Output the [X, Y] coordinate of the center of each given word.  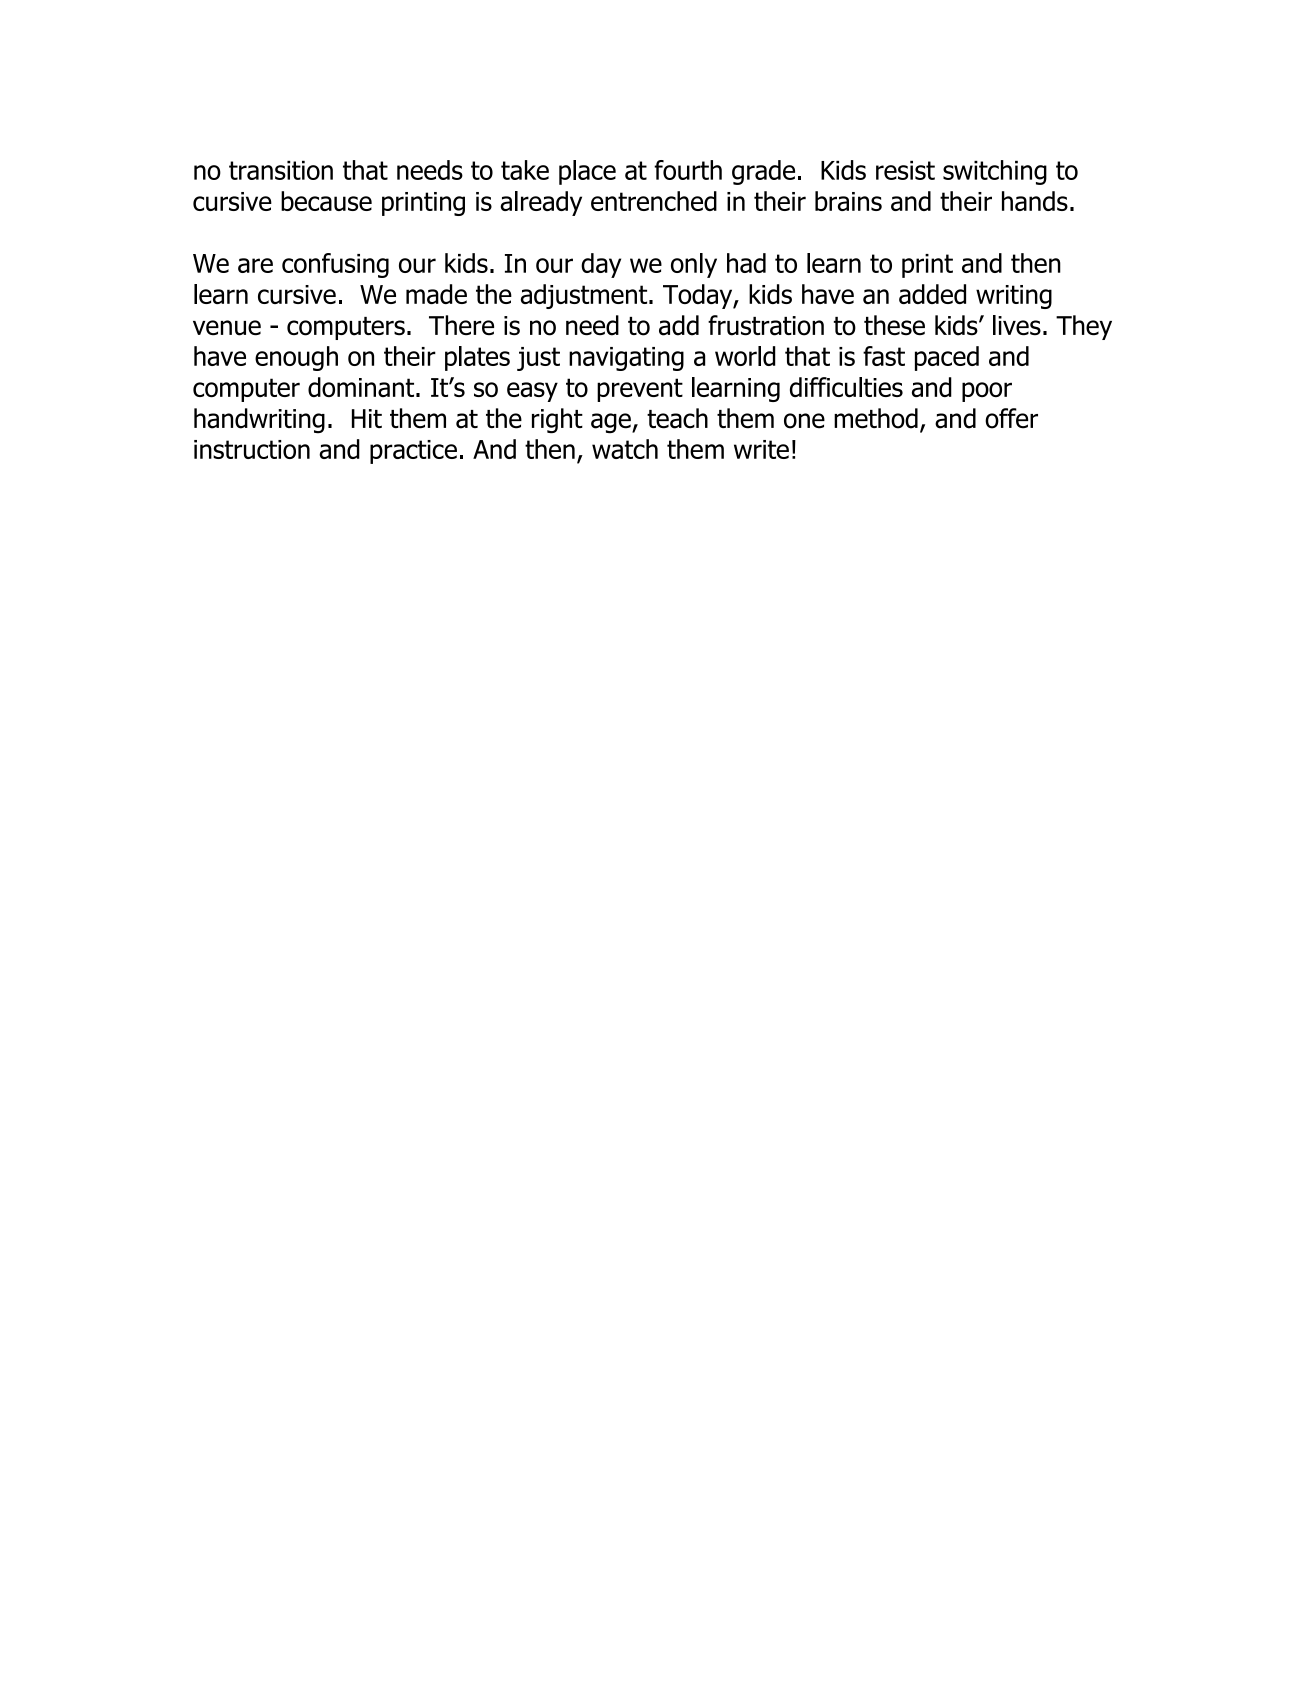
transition [281, 170]
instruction [252, 449]
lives [1017, 325]
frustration [766, 325]
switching [995, 172]
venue [227, 328]
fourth [688, 170]
